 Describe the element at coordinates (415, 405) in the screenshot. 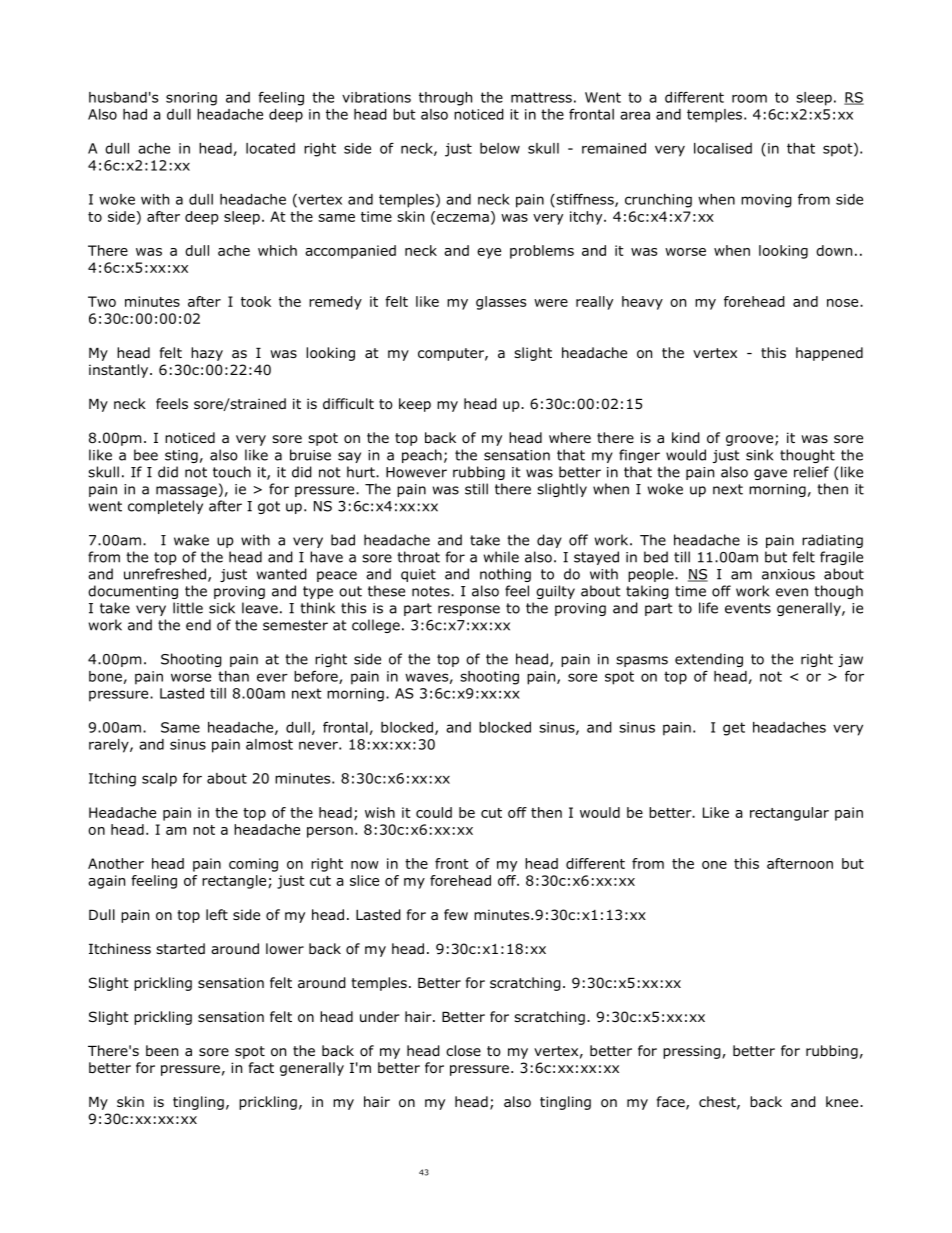

I see `keep` at that location.
